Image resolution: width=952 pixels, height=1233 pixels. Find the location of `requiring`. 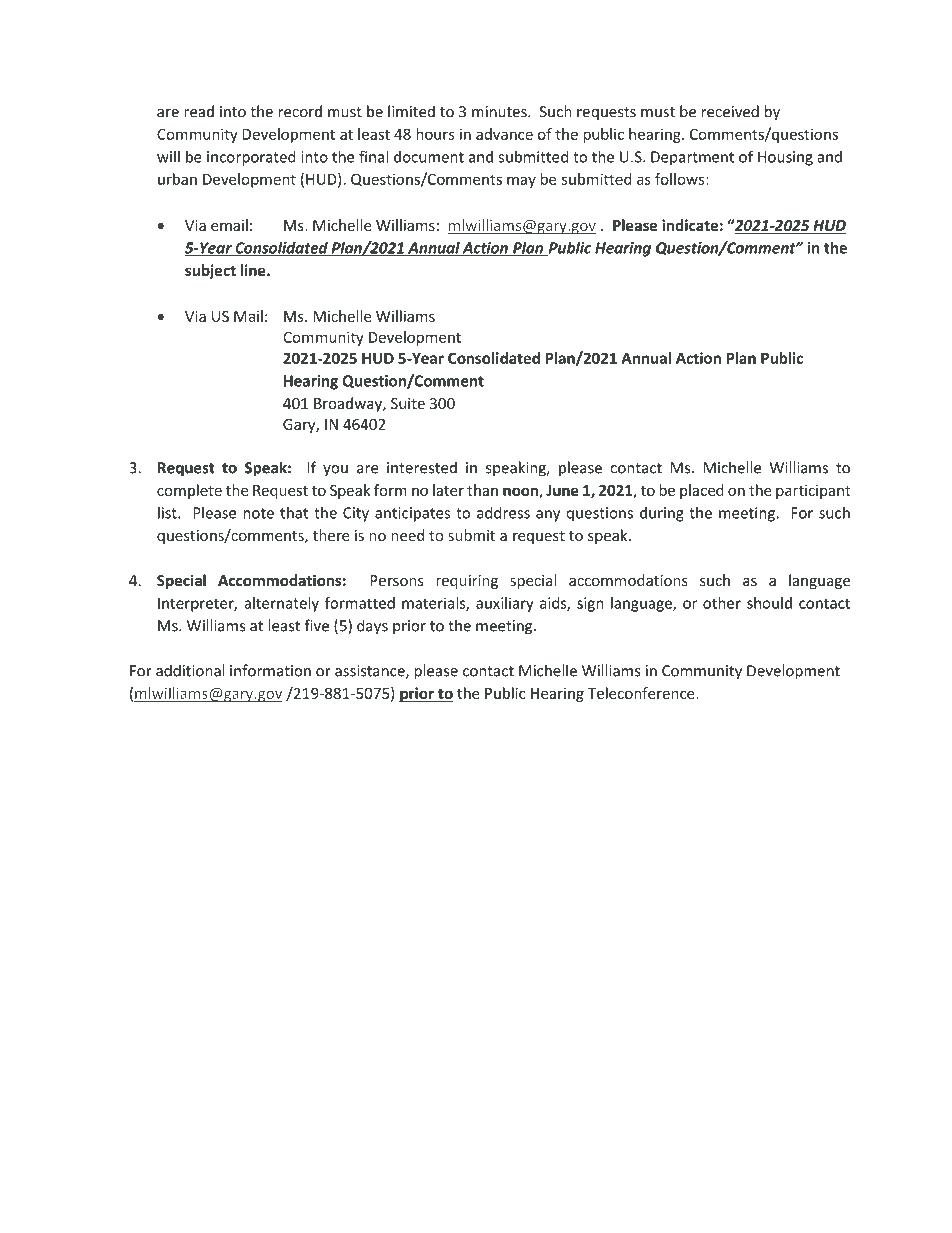

requiring is located at coordinates (467, 582).
